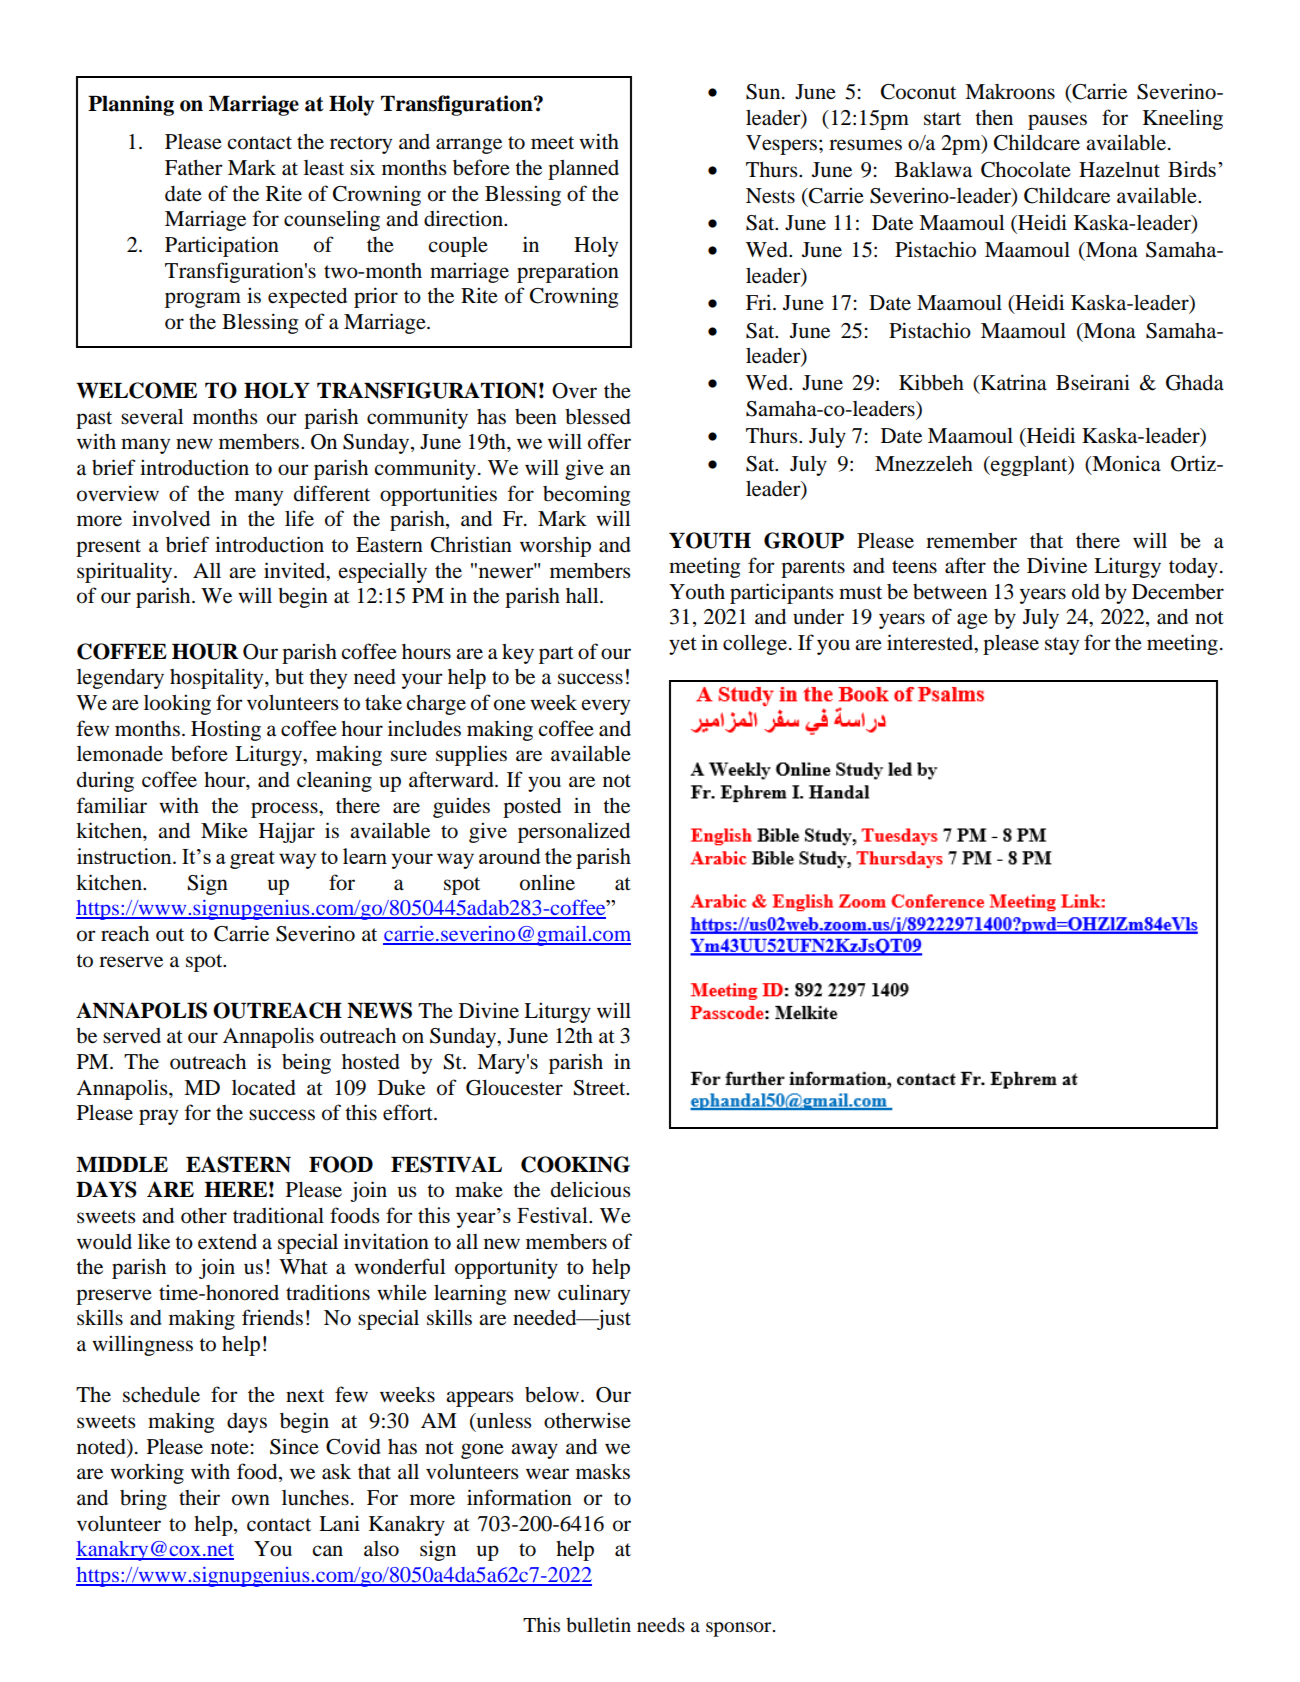 The width and height of the page is (1300, 1682). Describe the element at coordinates (591, 1189) in the page. I see `delicious` at that location.
